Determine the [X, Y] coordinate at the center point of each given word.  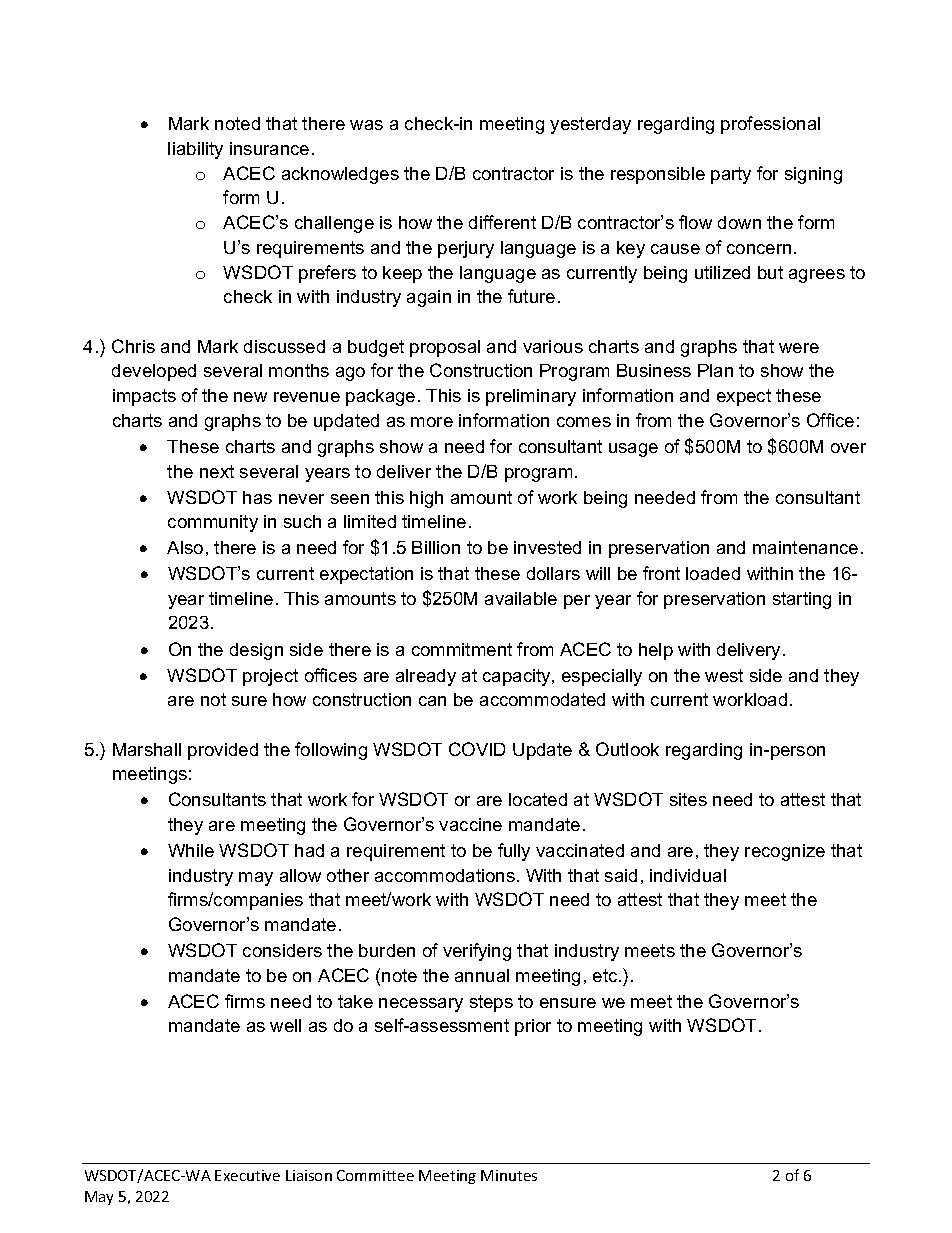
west [724, 675]
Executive [247, 1175]
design [256, 651]
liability [195, 150]
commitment [462, 649]
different [502, 222]
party [731, 175]
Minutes [509, 1175]
